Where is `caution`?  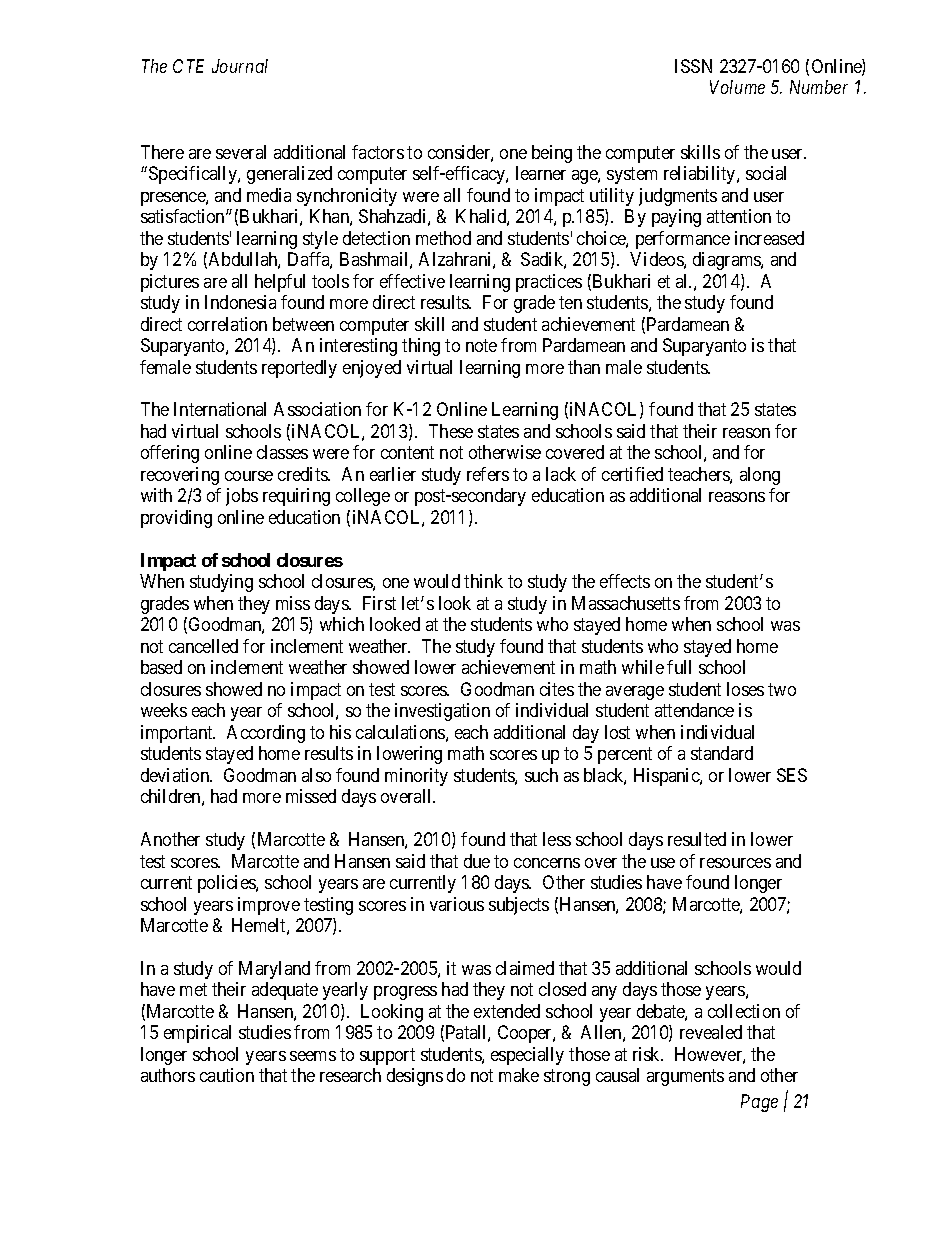 caution is located at coordinates (227, 1075).
